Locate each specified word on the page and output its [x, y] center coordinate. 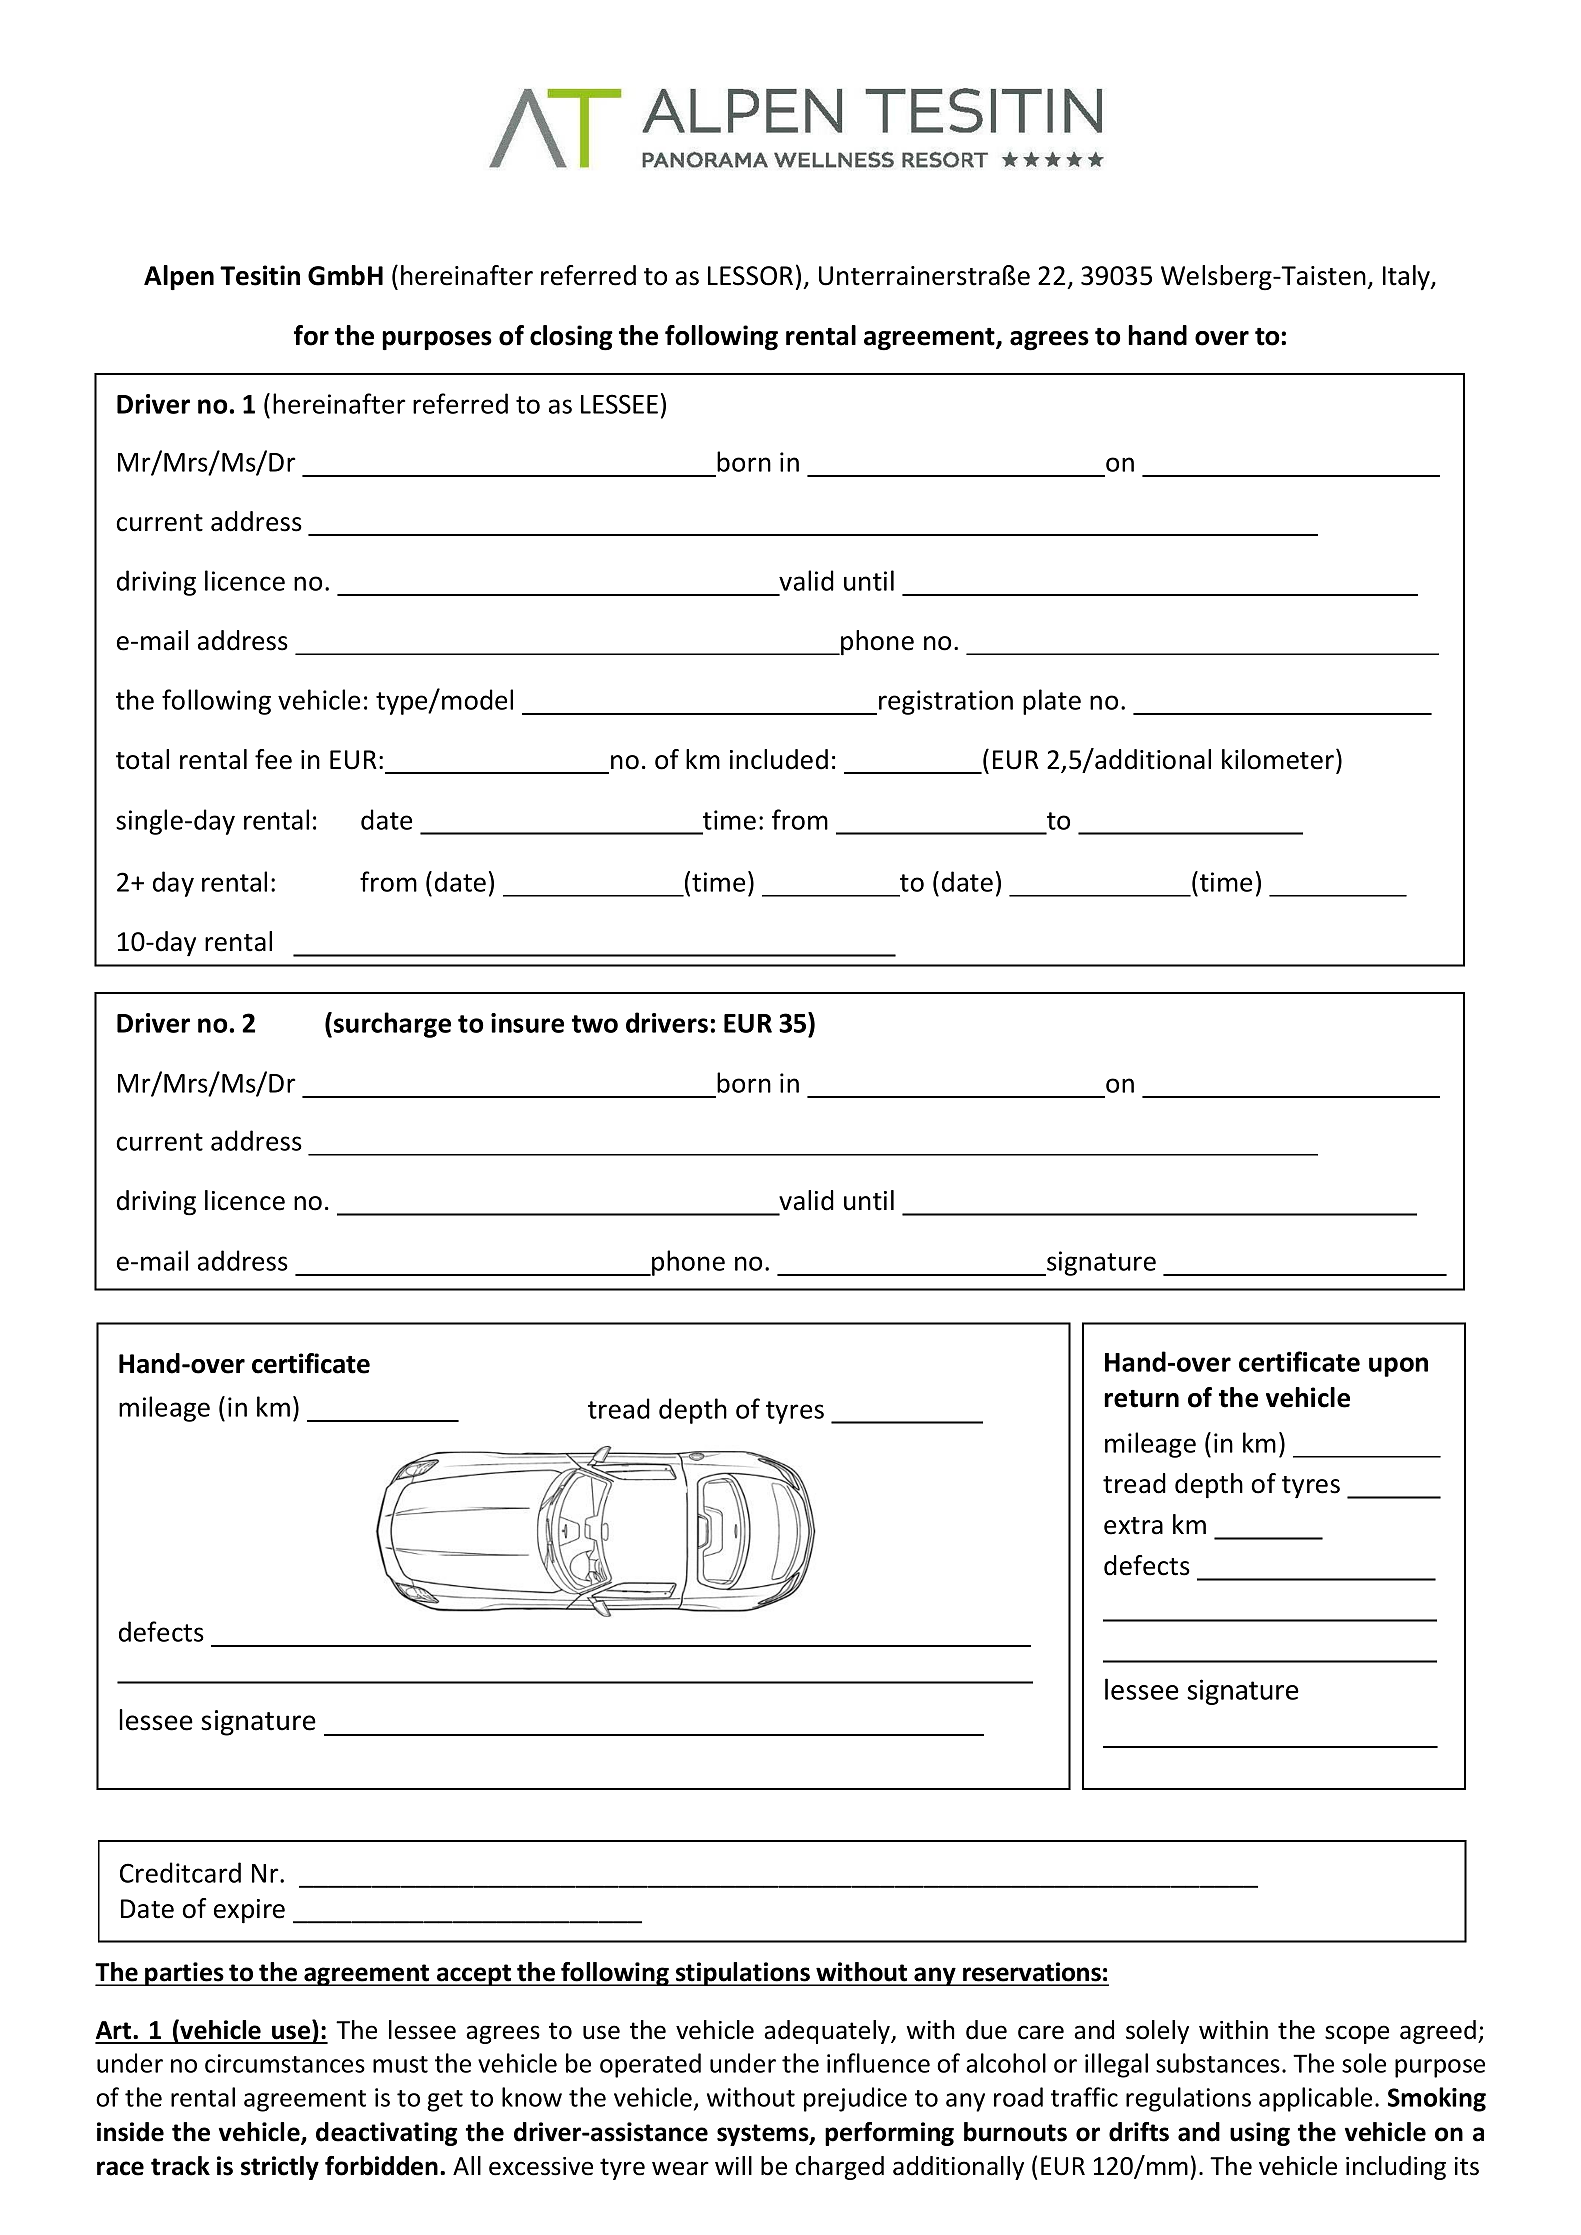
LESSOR [750, 276]
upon [1398, 1367]
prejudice [855, 2099]
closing [571, 338]
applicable [1315, 2099]
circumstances [285, 2063]
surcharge [392, 1025]
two [595, 1024]
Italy [1407, 277]
